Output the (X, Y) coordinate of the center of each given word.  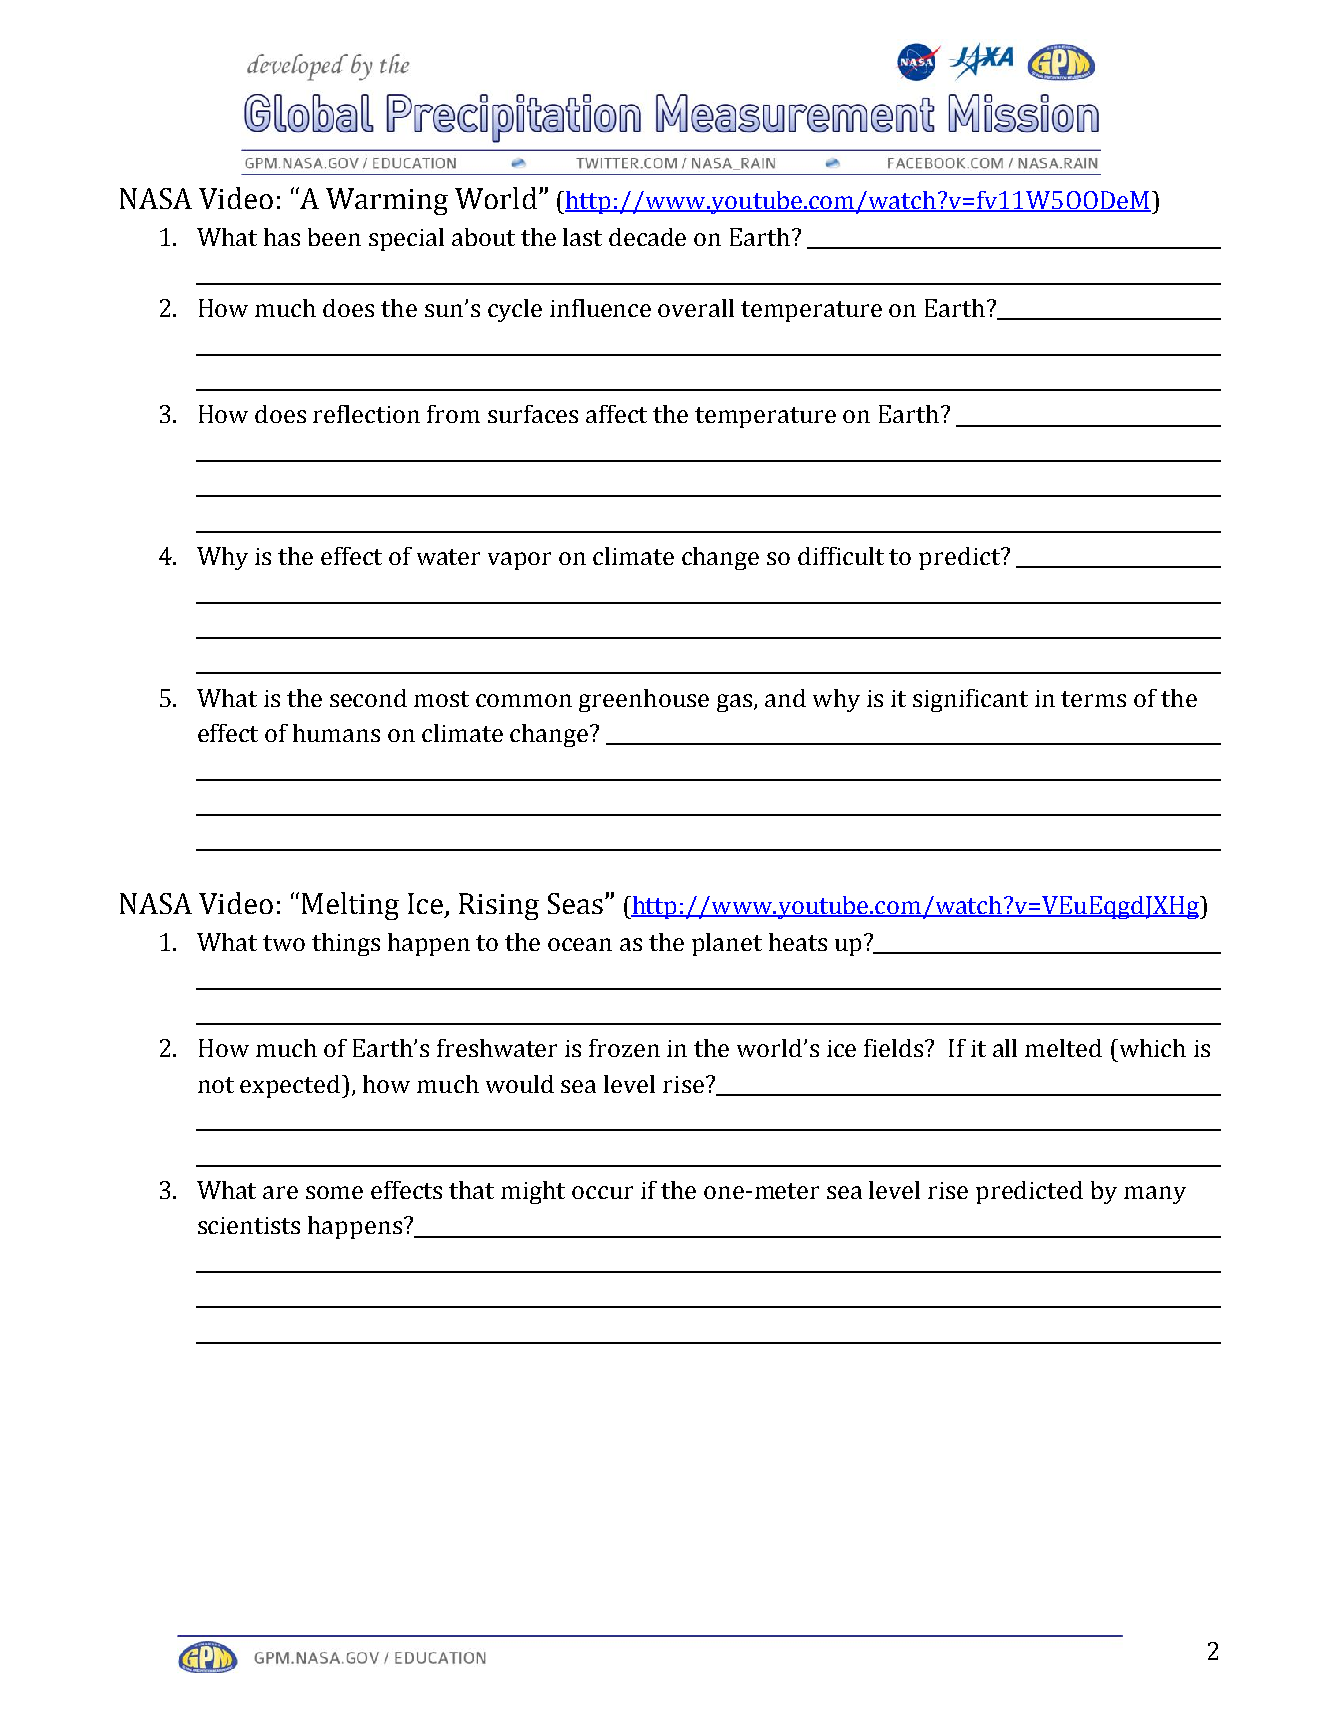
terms (1093, 699)
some (334, 1192)
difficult (841, 556)
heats (798, 942)
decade (647, 237)
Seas (575, 903)
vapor (519, 561)
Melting (350, 906)
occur (602, 1192)
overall (696, 308)
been (334, 237)
